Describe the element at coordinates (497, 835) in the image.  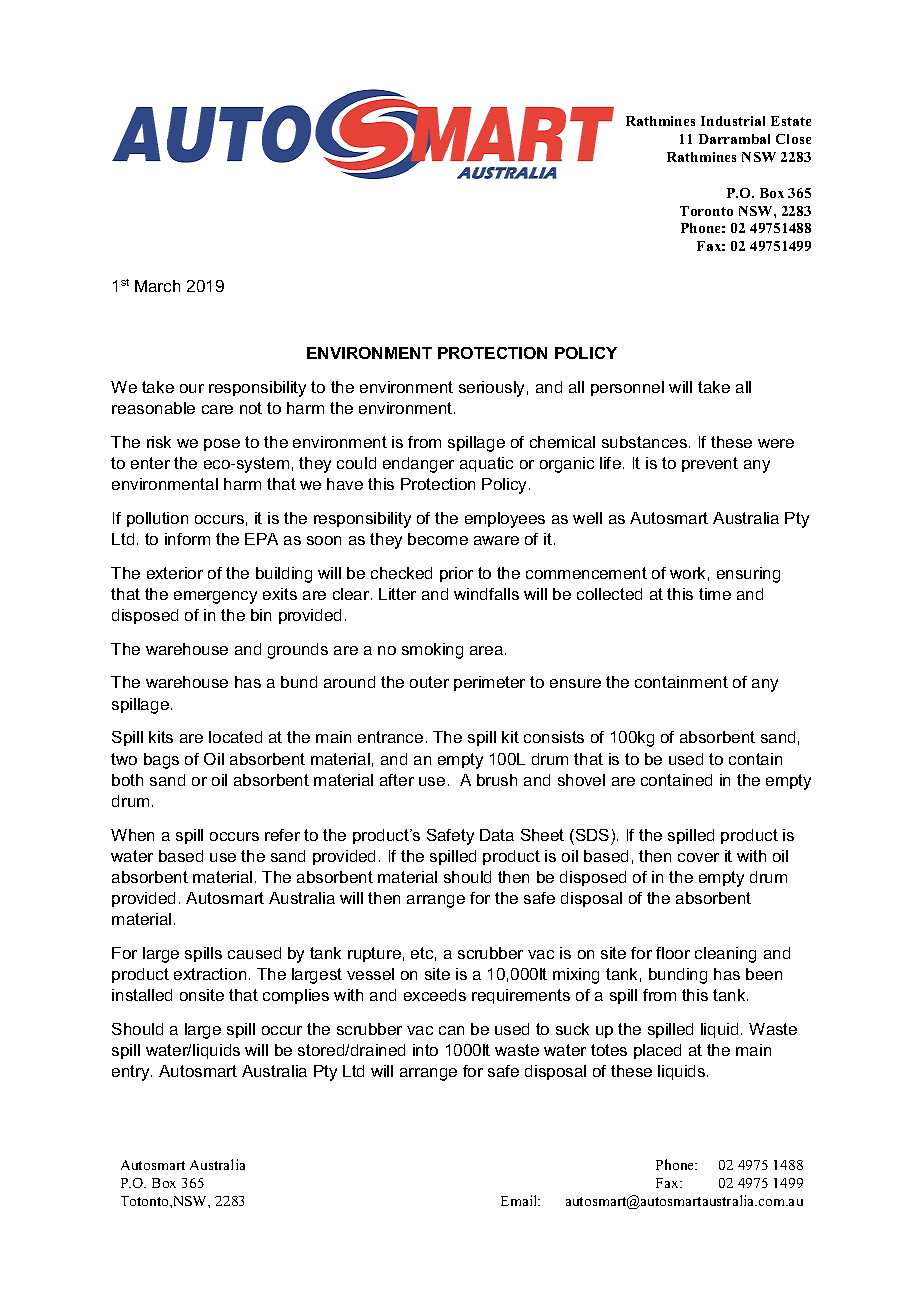
I see `Data` at that location.
